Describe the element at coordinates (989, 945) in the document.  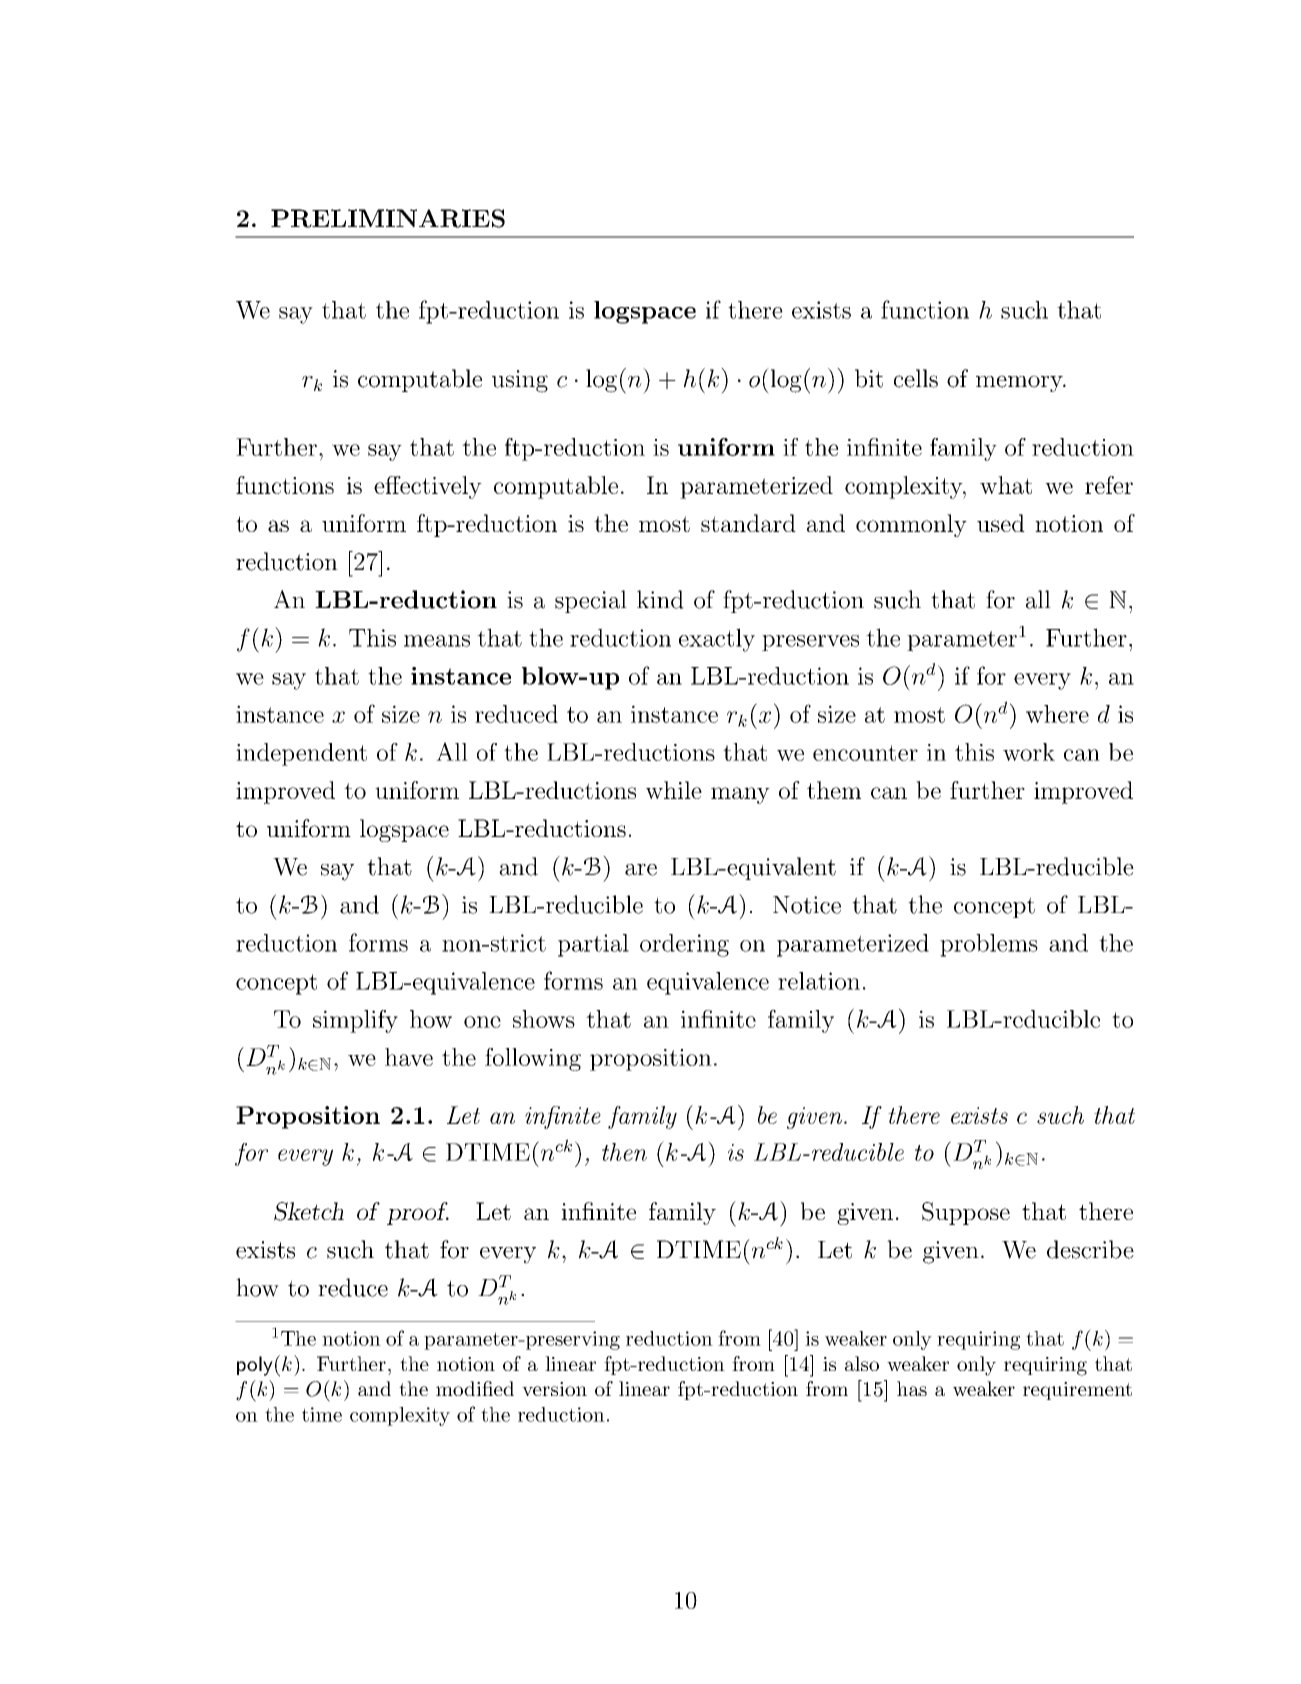
I see `problems` at that location.
